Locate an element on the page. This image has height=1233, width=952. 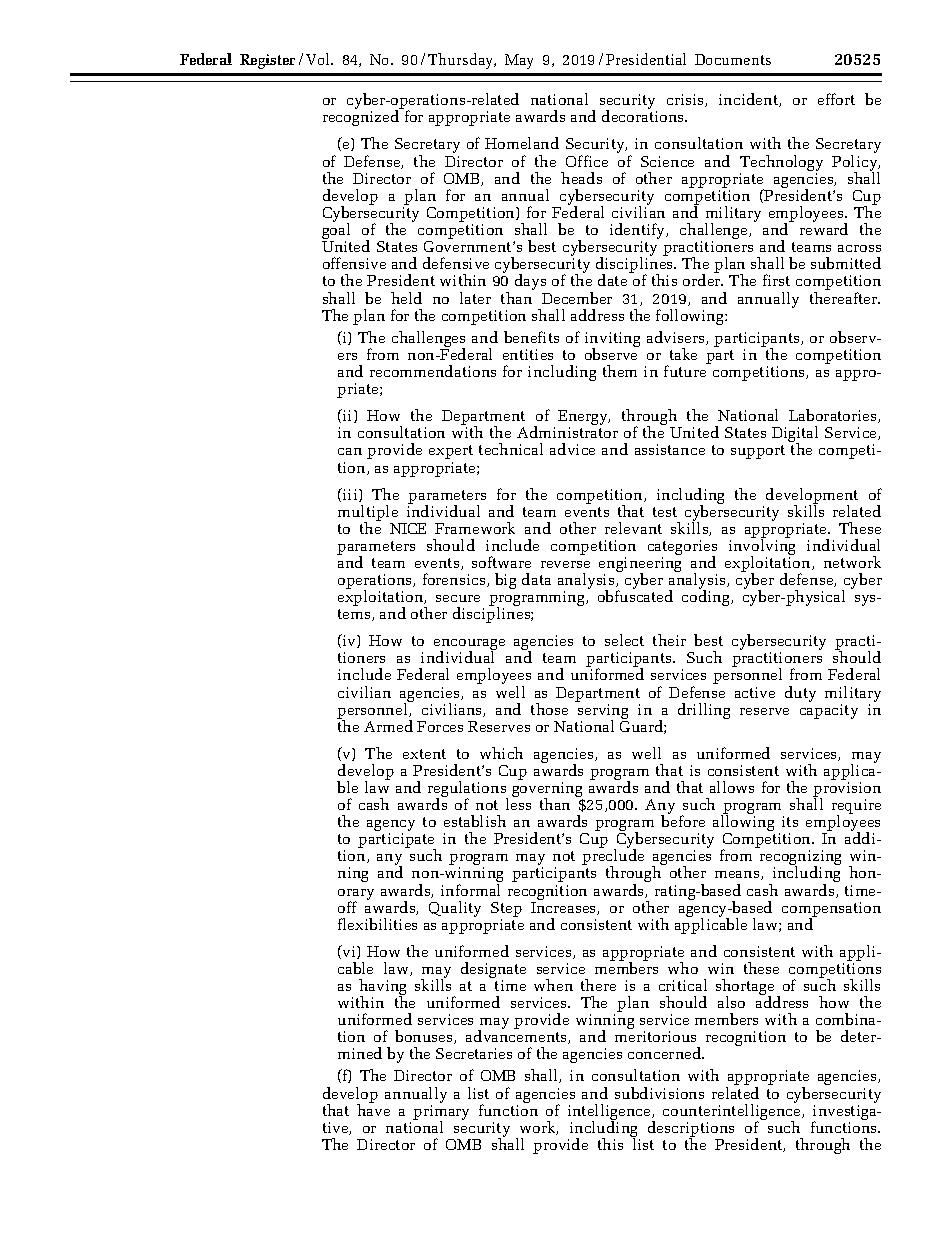
reverse is located at coordinates (565, 564).
